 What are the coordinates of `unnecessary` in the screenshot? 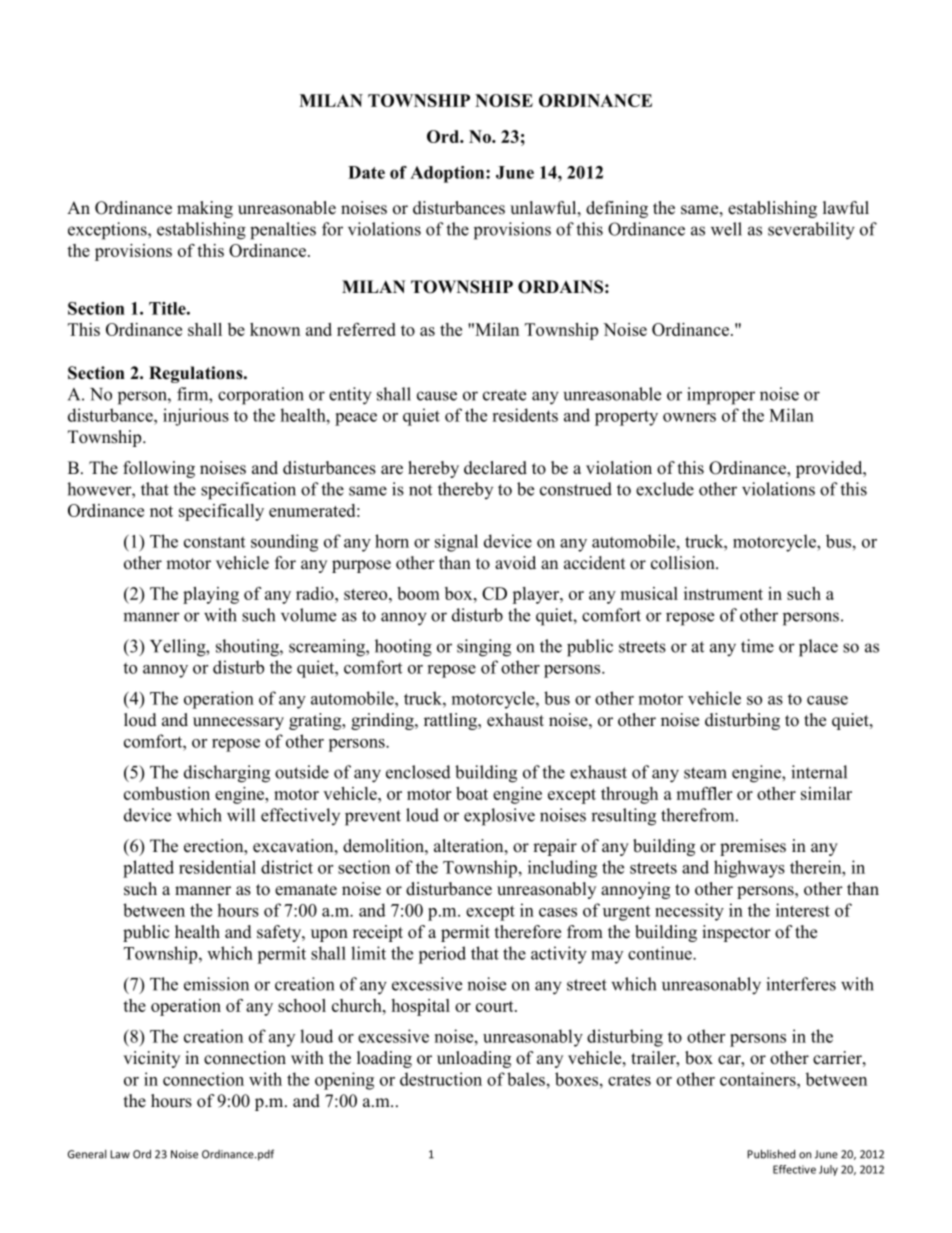 It's located at (238, 723).
